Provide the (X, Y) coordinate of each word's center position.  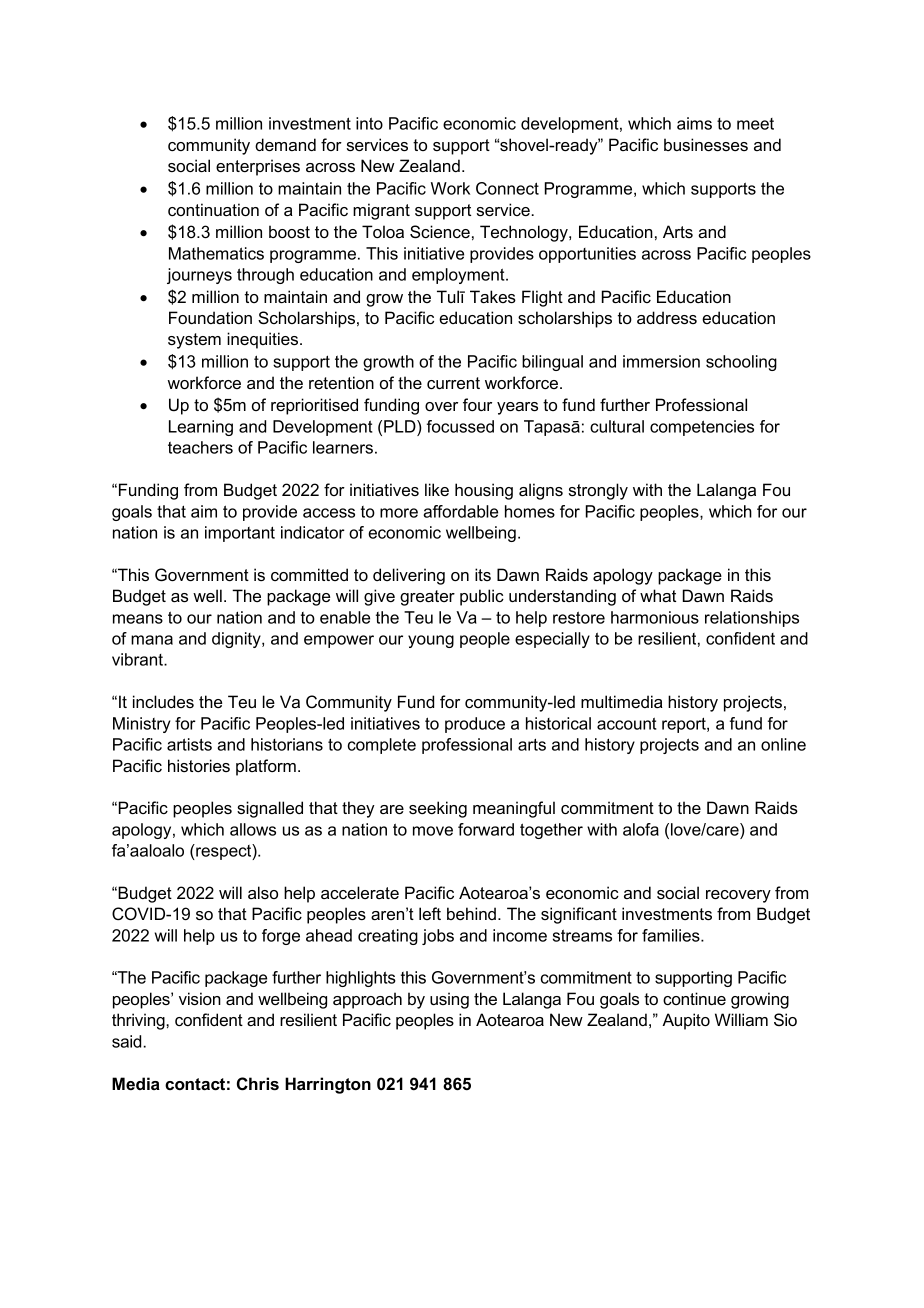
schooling (741, 363)
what (658, 595)
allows (253, 829)
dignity (237, 640)
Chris (258, 1084)
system (194, 341)
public (482, 597)
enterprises (258, 167)
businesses (706, 144)
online (783, 744)
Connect (507, 188)
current (453, 383)
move (433, 831)
